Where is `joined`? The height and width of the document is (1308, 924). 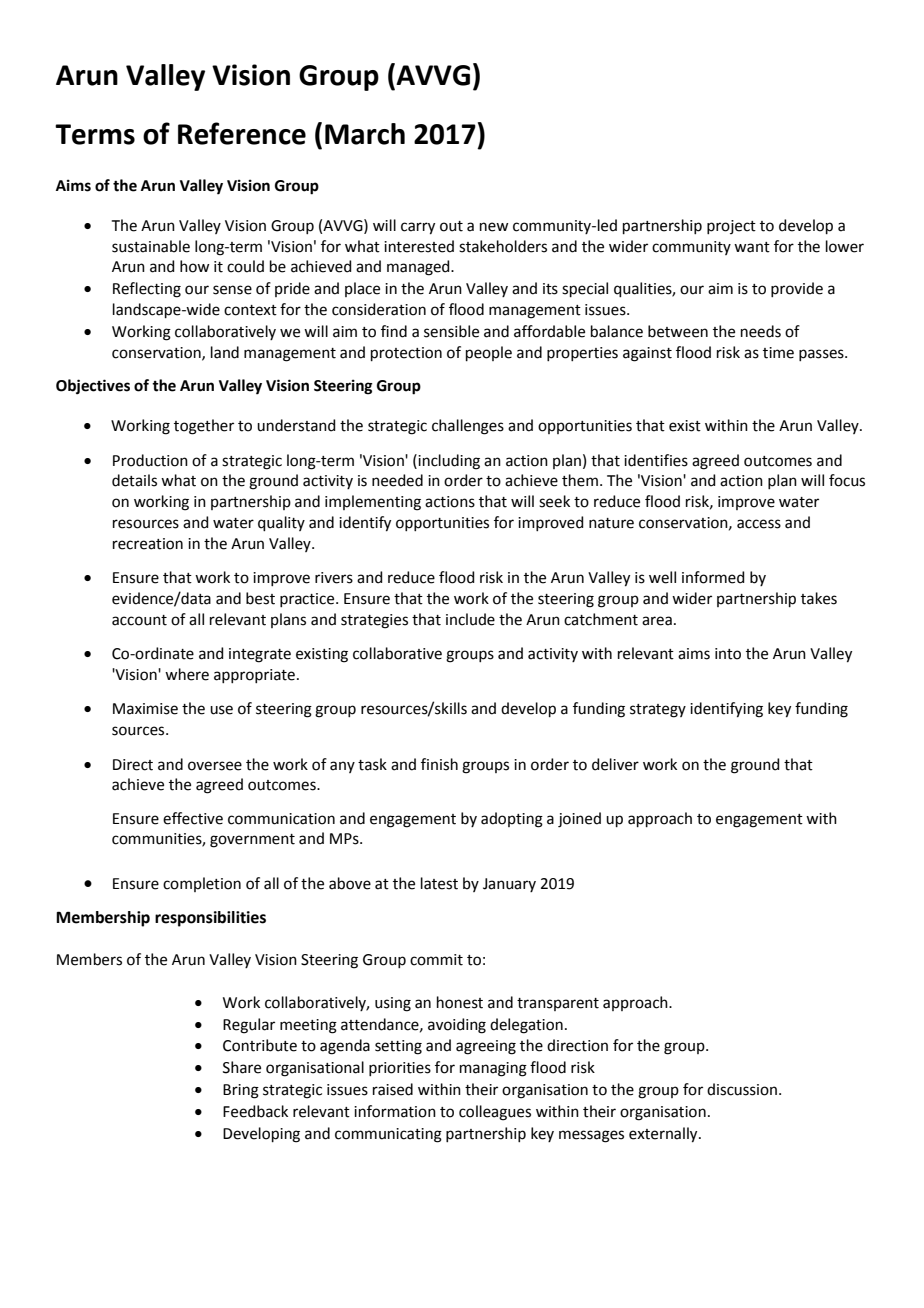 joined is located at coordinates (579, 820).
